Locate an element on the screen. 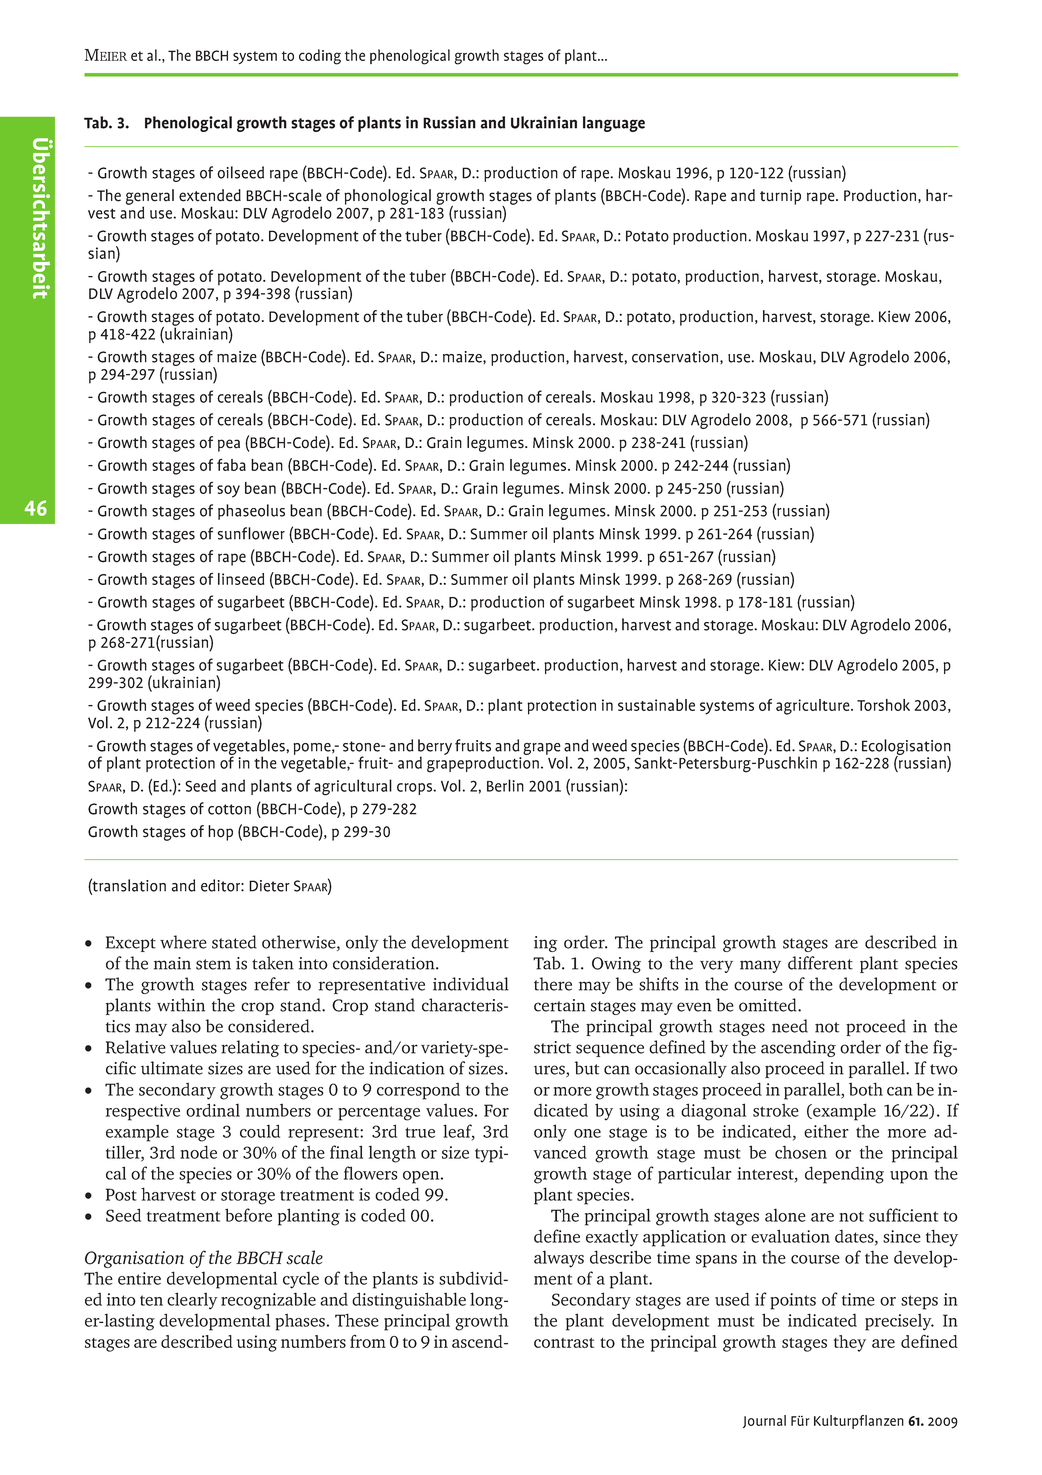 Image resolution: width=1042 pixels, height=1475 pixels. conservation is located at coordinates (676, 357).
